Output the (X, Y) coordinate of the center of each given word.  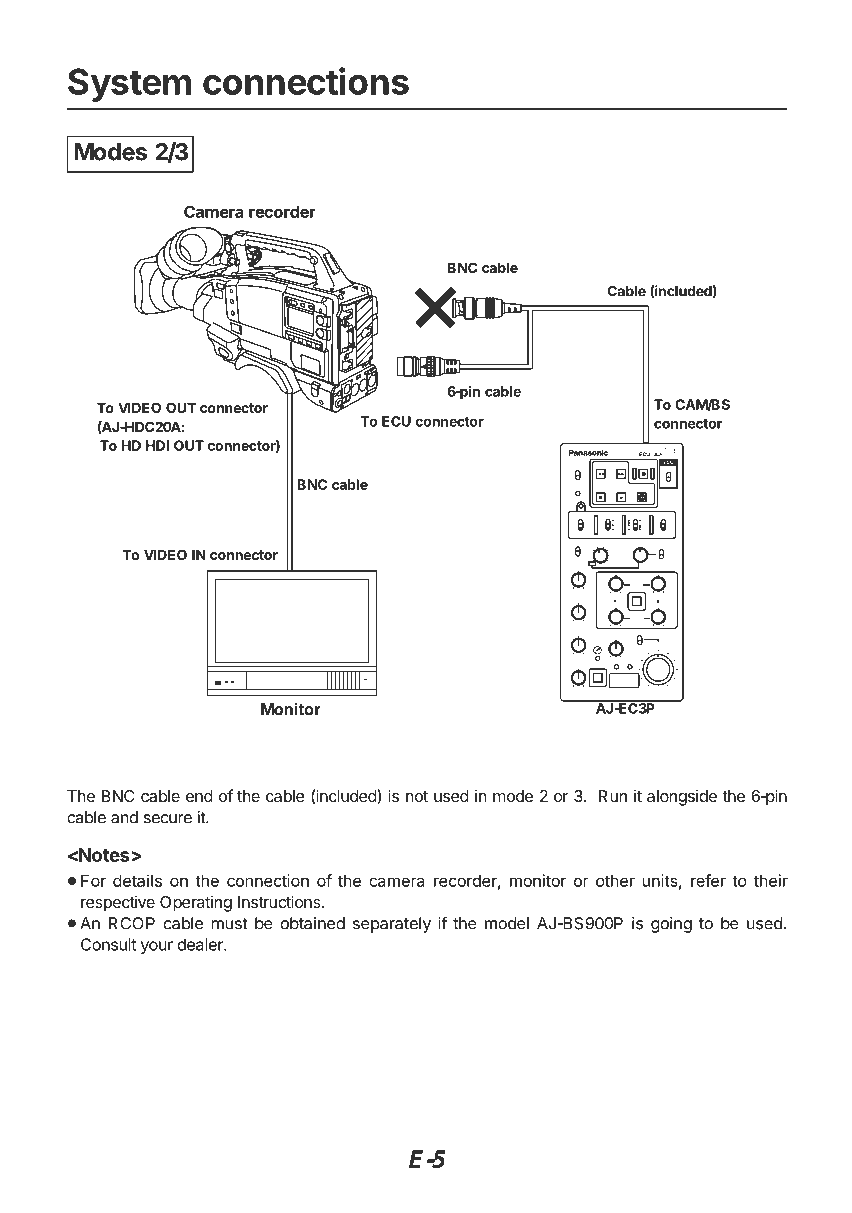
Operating (196, 904)
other (615, 880)
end (199, 796)
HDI (157, 445)
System (129, 85)
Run (613, 796)
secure (167, 819)
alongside (682, 798)
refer (708, 880)
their (771, 880)
